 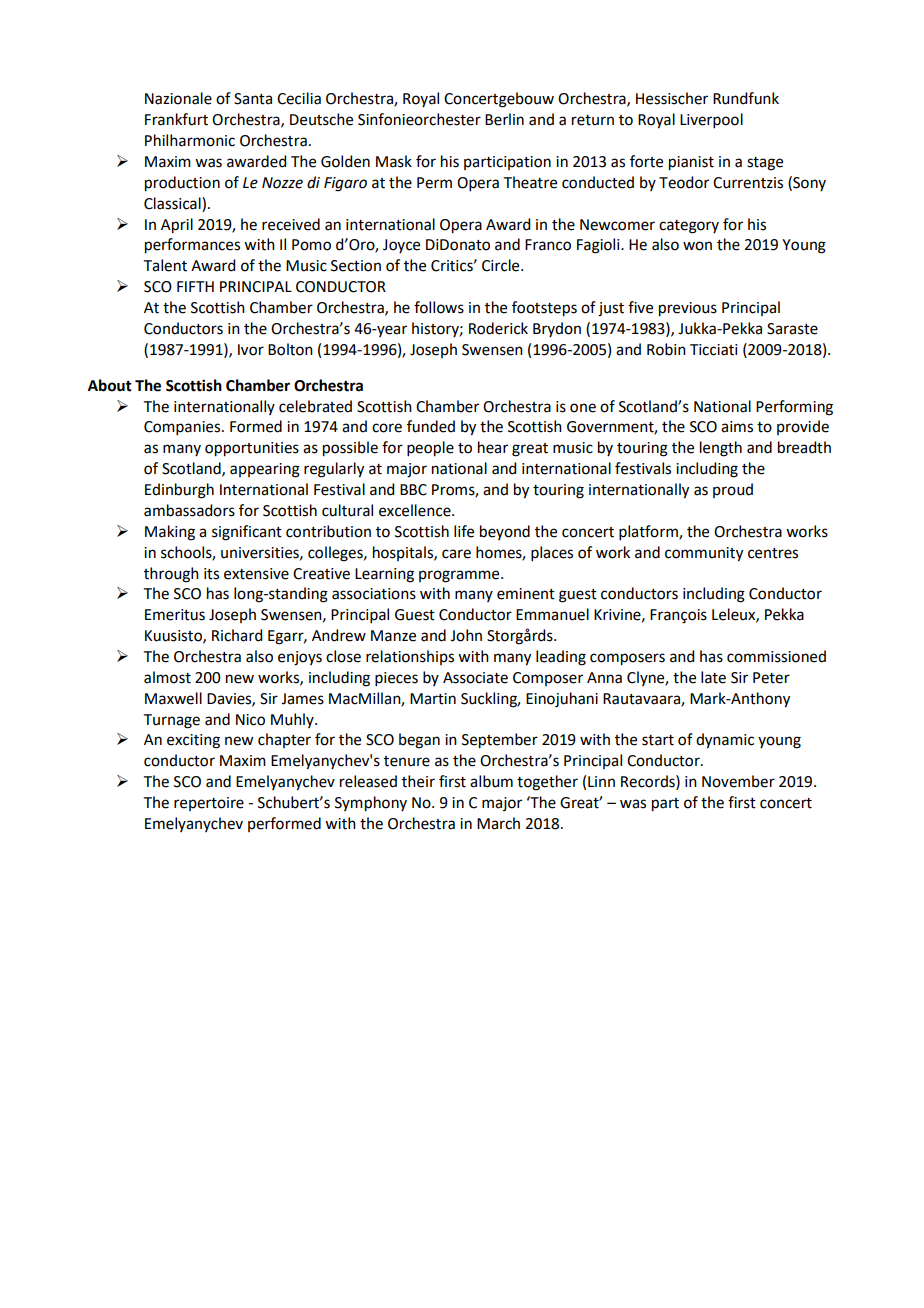 What do you see at coordinates (170, 533) in the screenshot?
I see `Making` at bounding box center [170, 533].
